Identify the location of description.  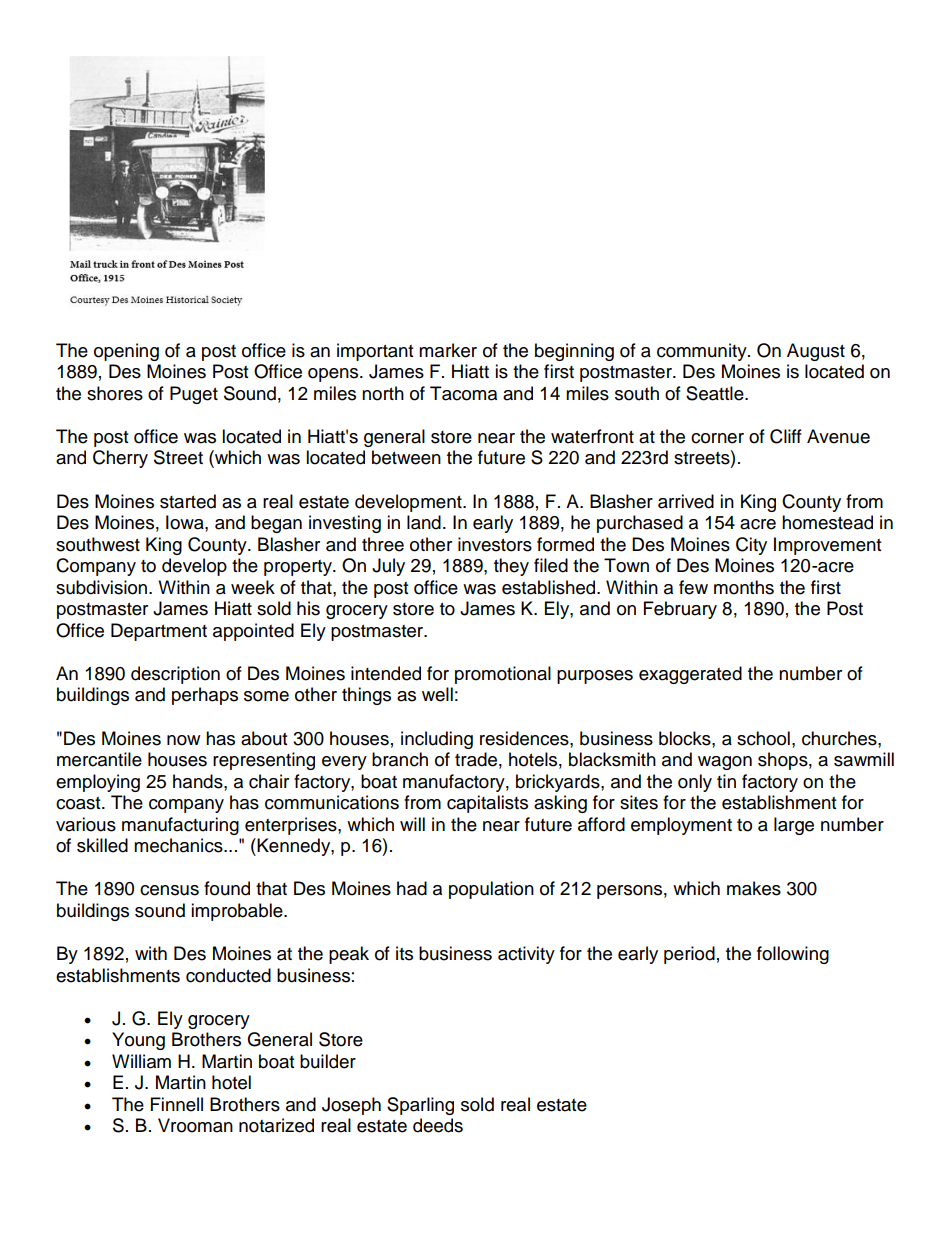
(175, 675).
